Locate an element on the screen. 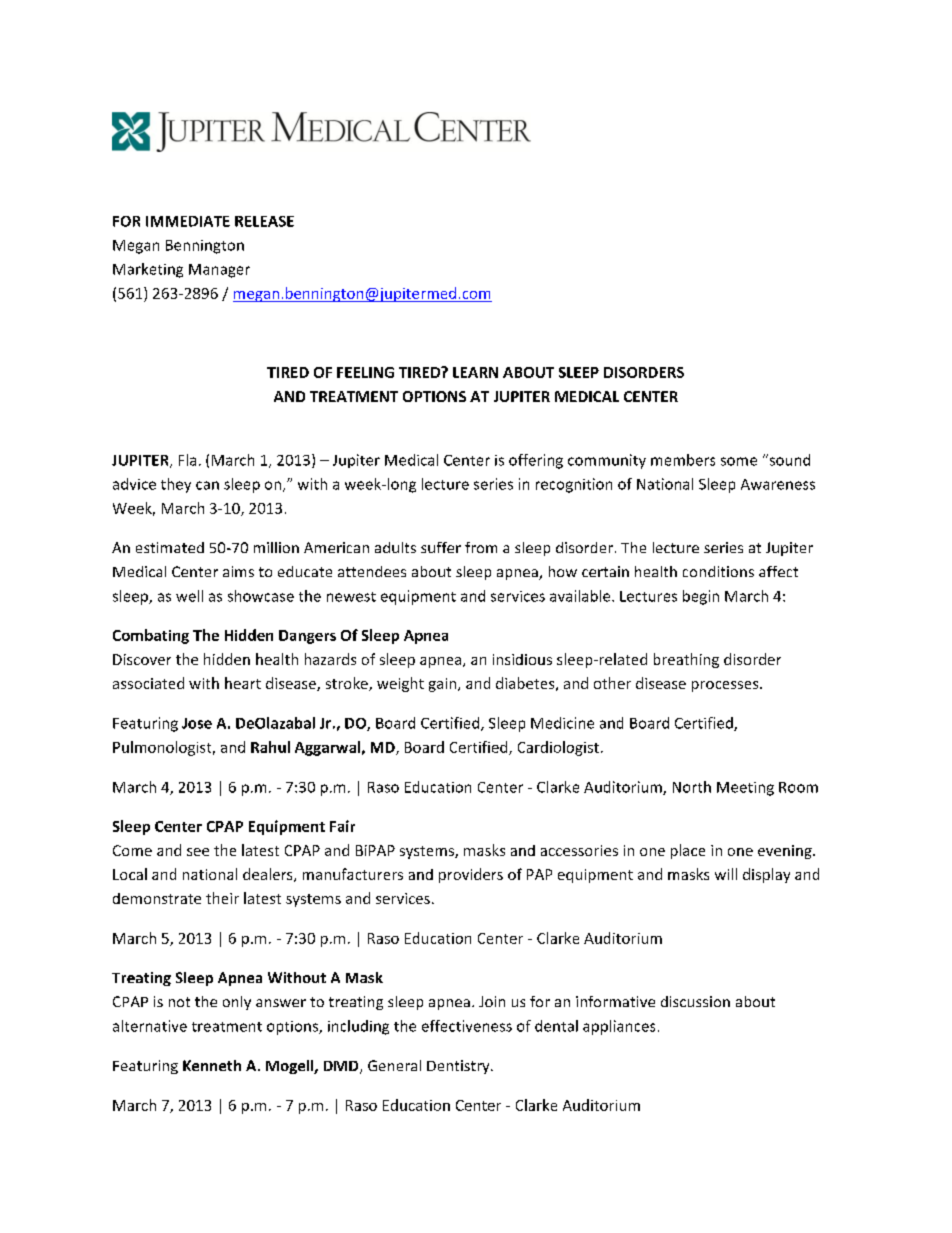 The width and height of the screenshot is (952, 1233). members is located at coordinates (683, 460).
